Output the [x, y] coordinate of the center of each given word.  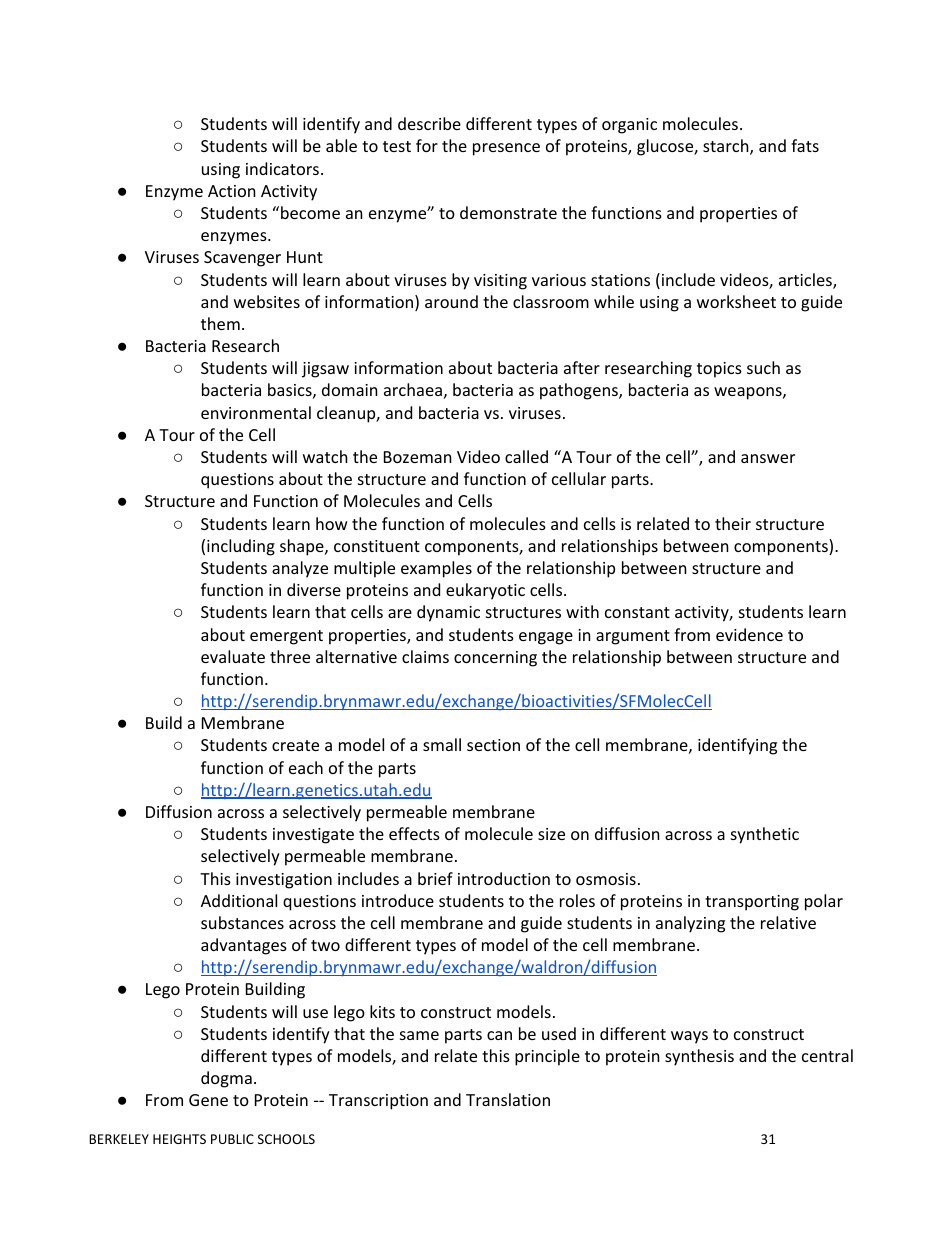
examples [436, 569]
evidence [749, 634]
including [241, 547]
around [451, 301]
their [733, 523]
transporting [752, 903]
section [493, 745]
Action [232, 191]
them [220, 323]
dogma [226, 1079]
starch [726, 145]
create [295, 745]
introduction [504, 878]
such [763, 367]
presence [506, 149]
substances [242, 922]
